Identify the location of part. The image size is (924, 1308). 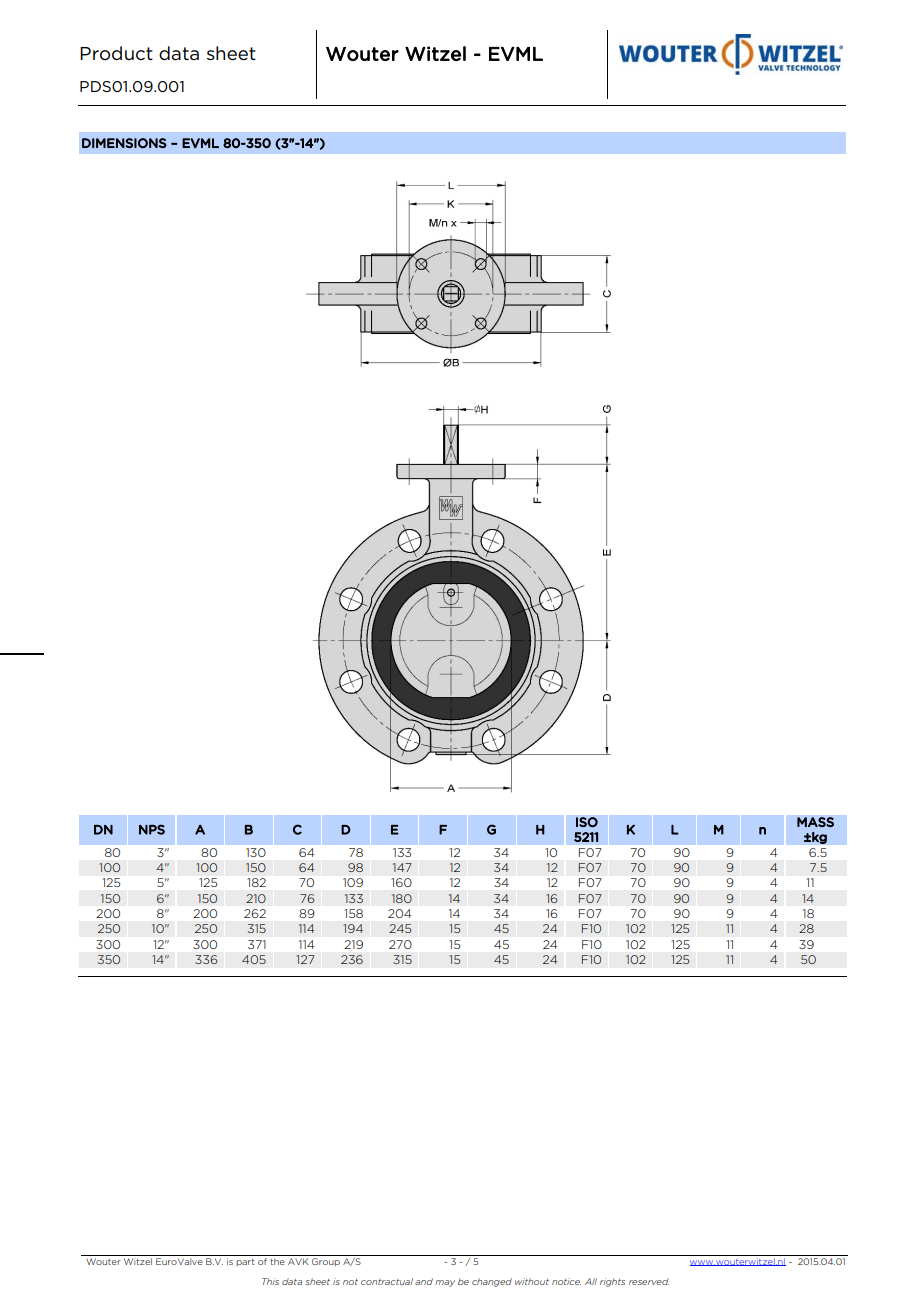
(245, 1262).
